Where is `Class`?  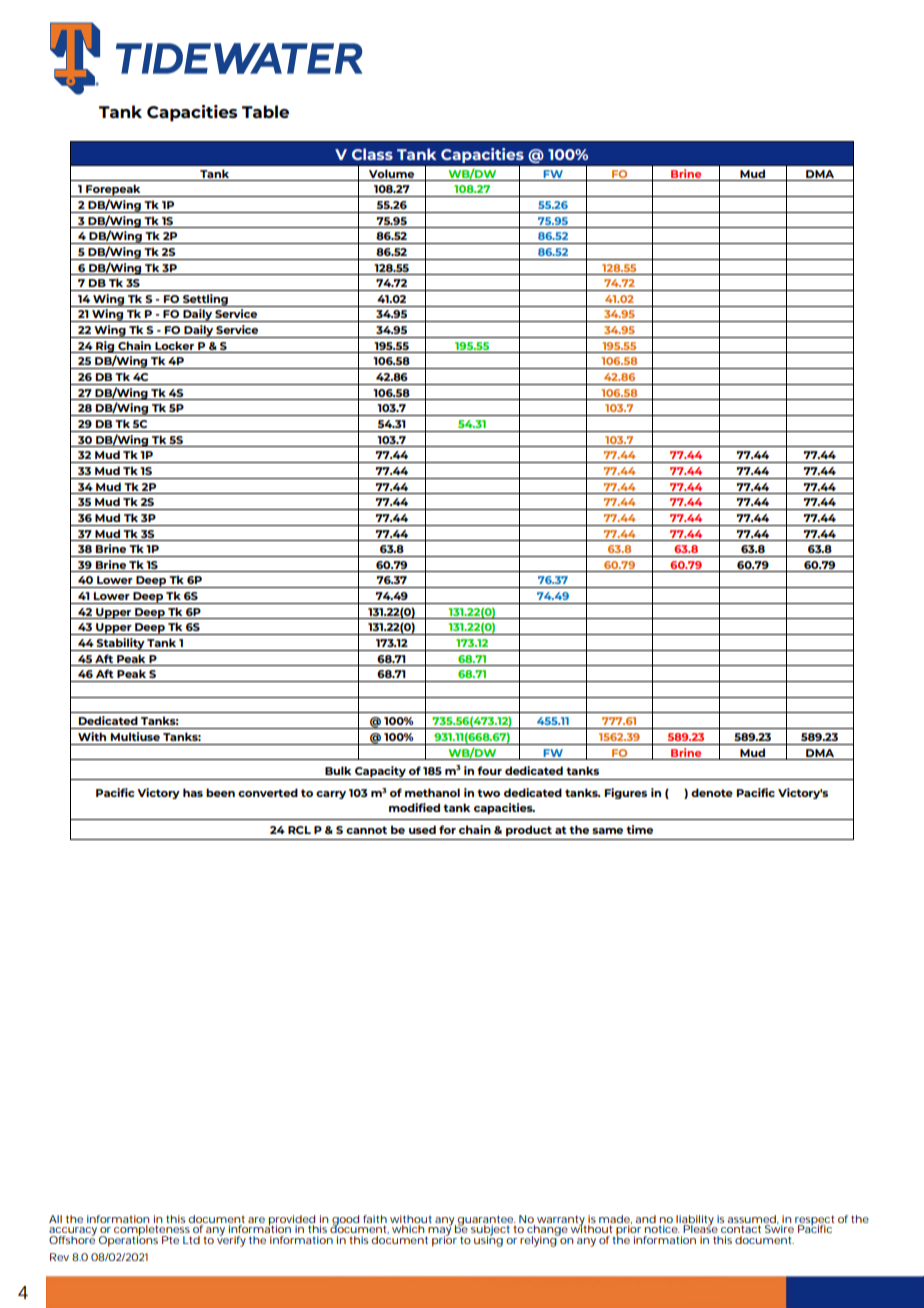
Class is located at coordinates (372, 154).
